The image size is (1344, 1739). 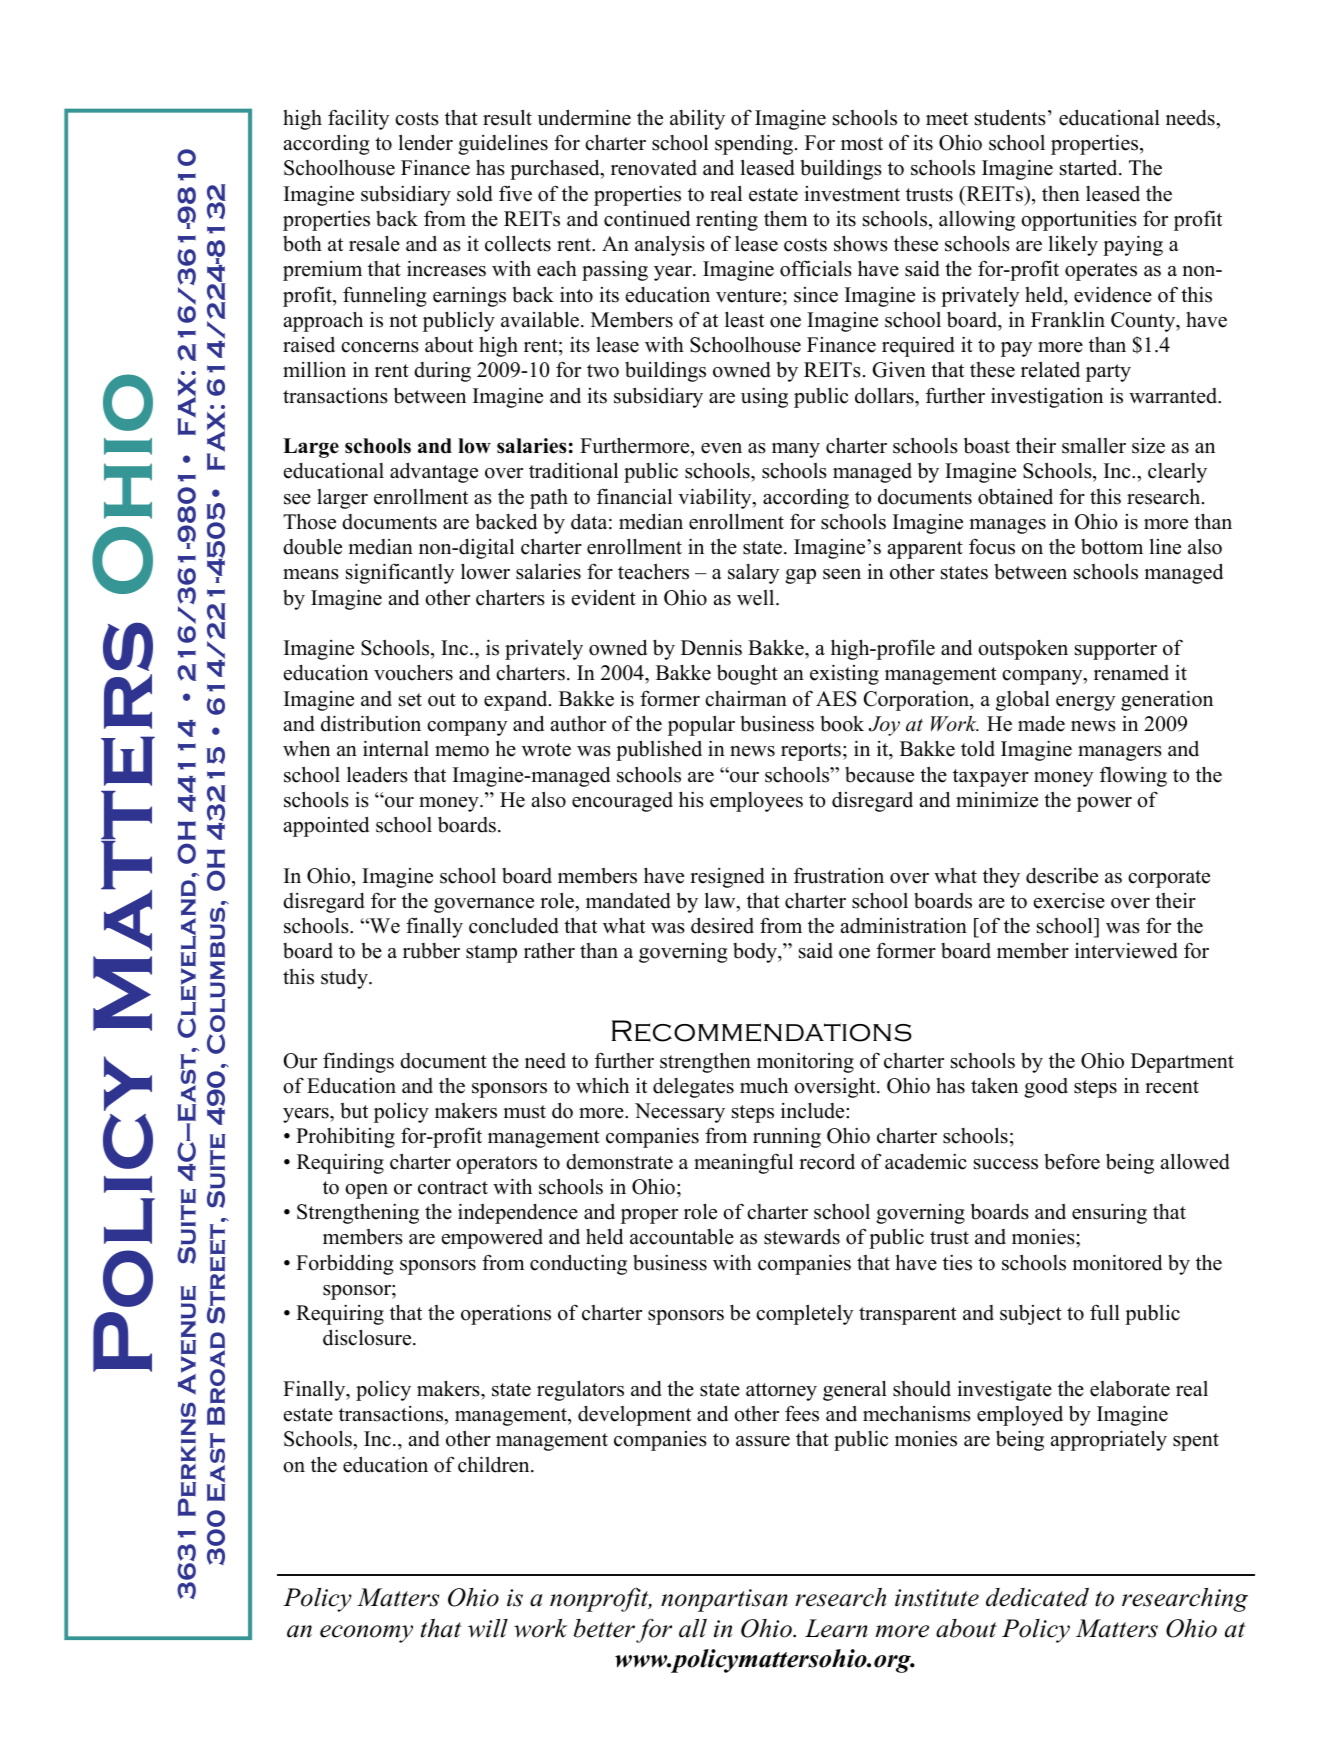 I want to click on started, so click(x=1090, y=168).
